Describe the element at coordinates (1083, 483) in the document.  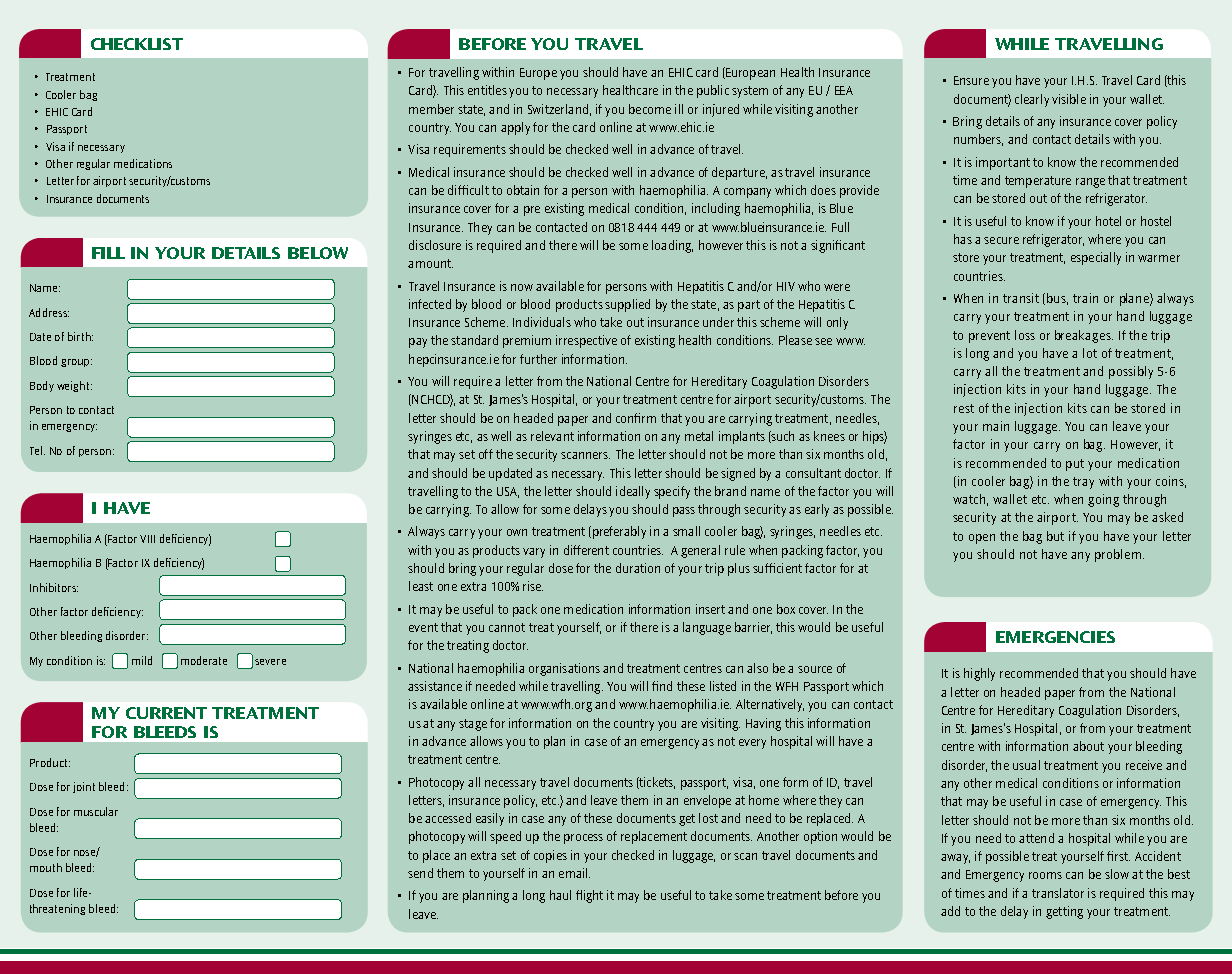
I see `tray` at that location.
